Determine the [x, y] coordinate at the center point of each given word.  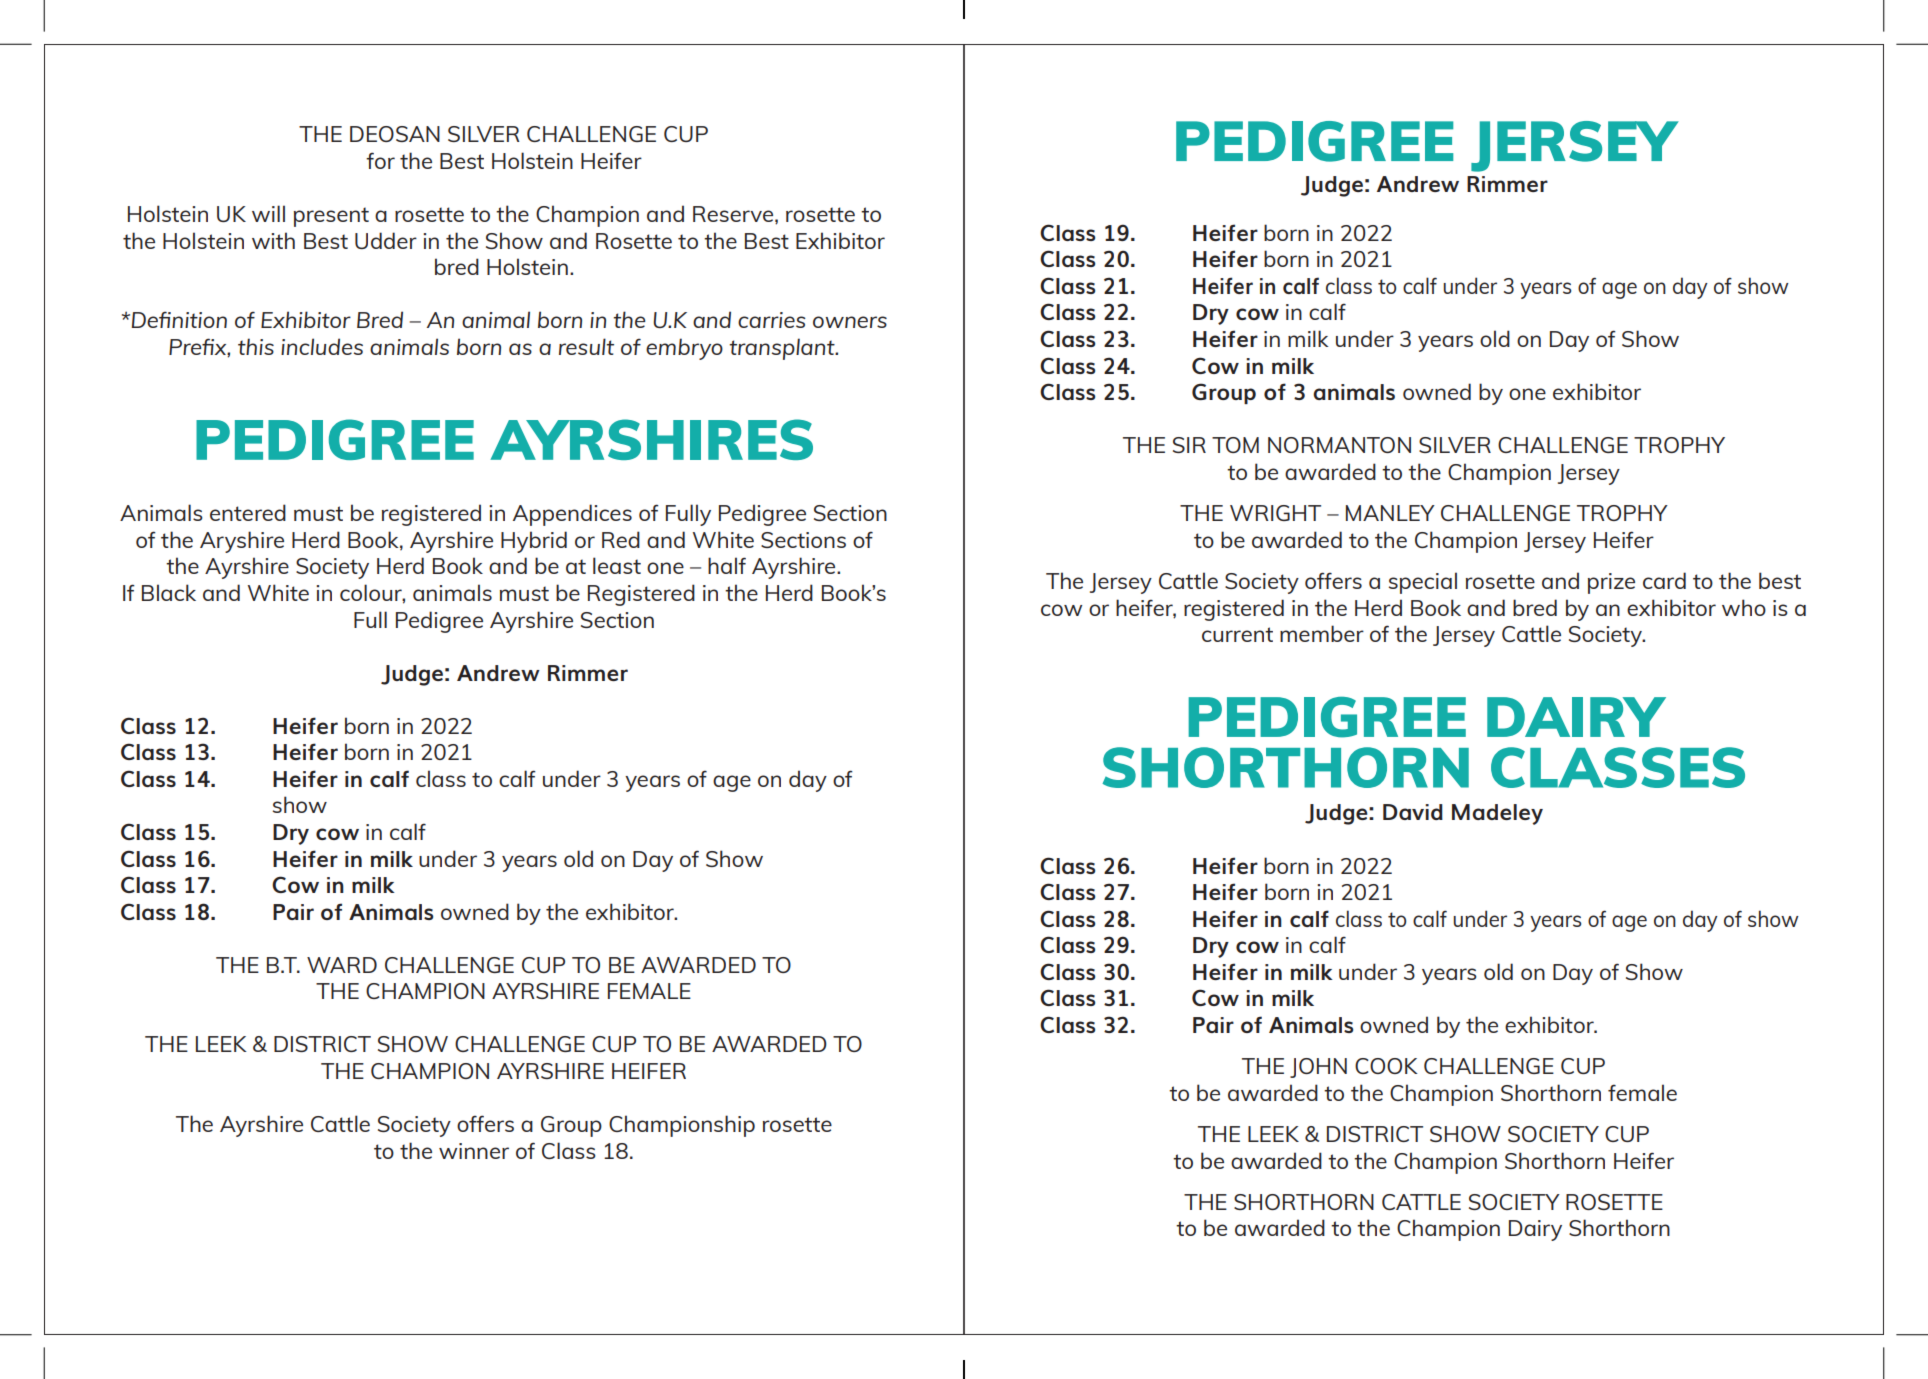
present [331, 217]
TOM [1235, 445]
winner [474, 1151]
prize [1611, 583]
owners [850, 322]
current [1237, 634]
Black [169, 592]
